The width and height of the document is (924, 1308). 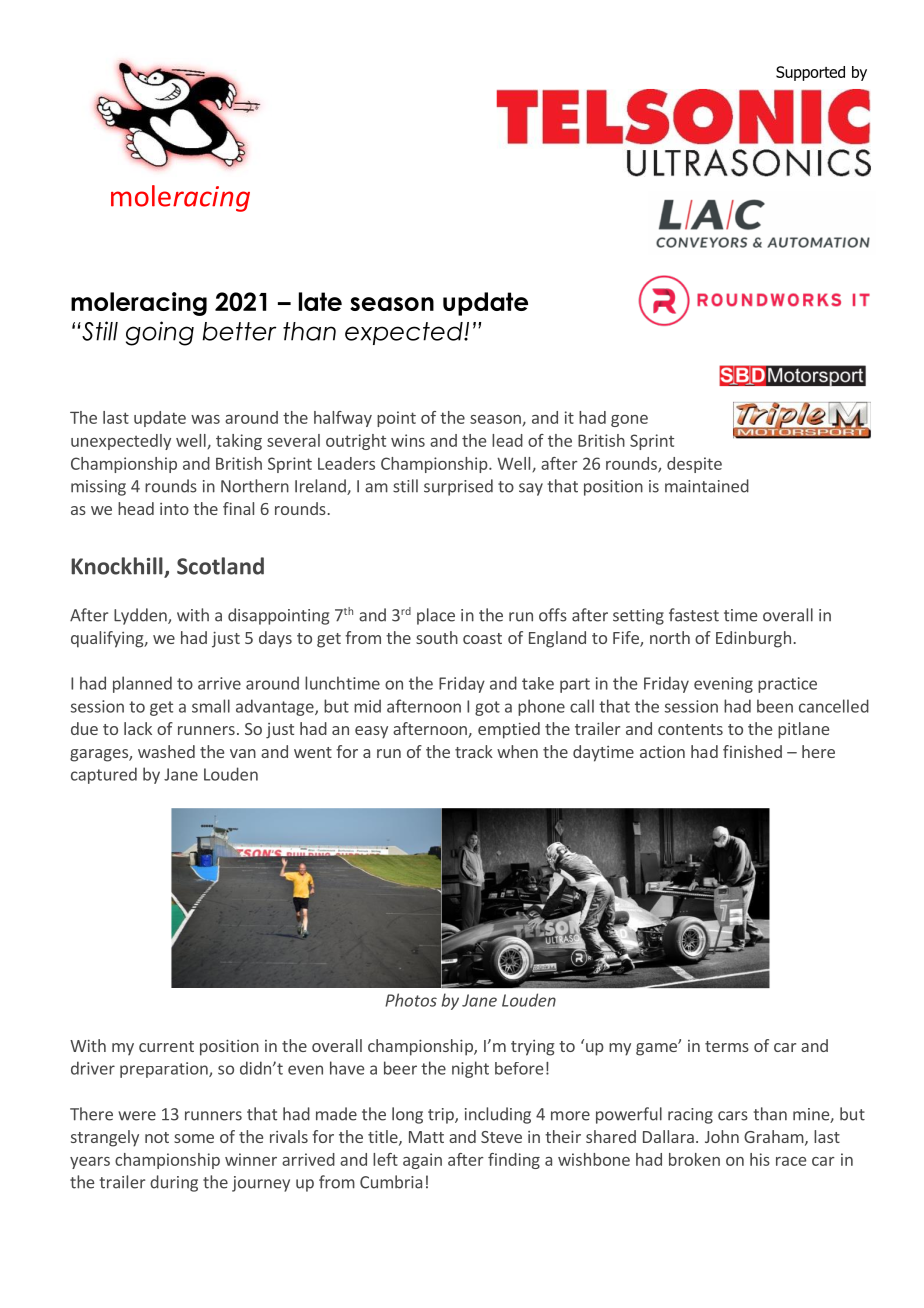 I want to click on late, so click(x=320, y=301).
